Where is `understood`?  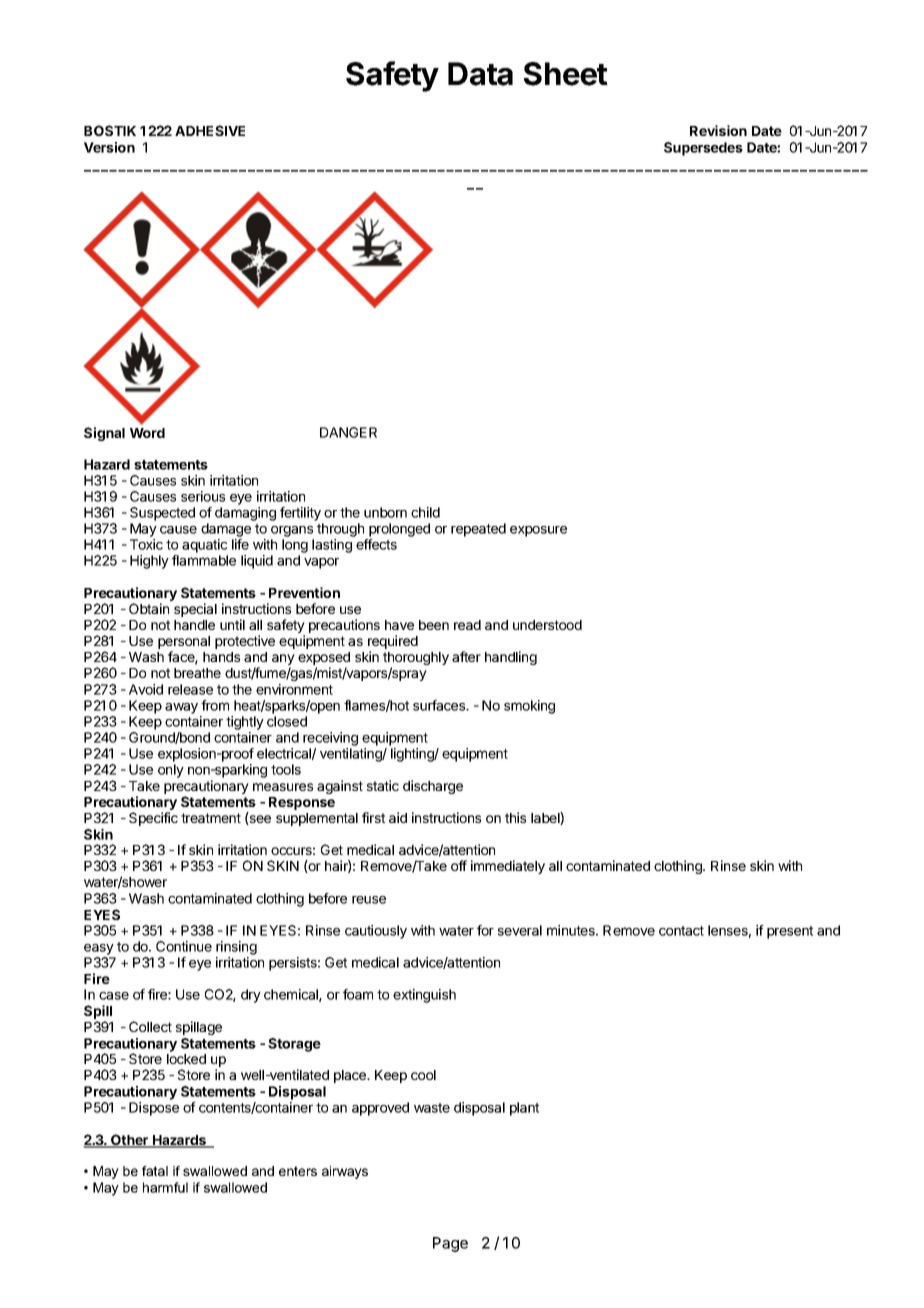
understood is located at coordinates (547, 625).
